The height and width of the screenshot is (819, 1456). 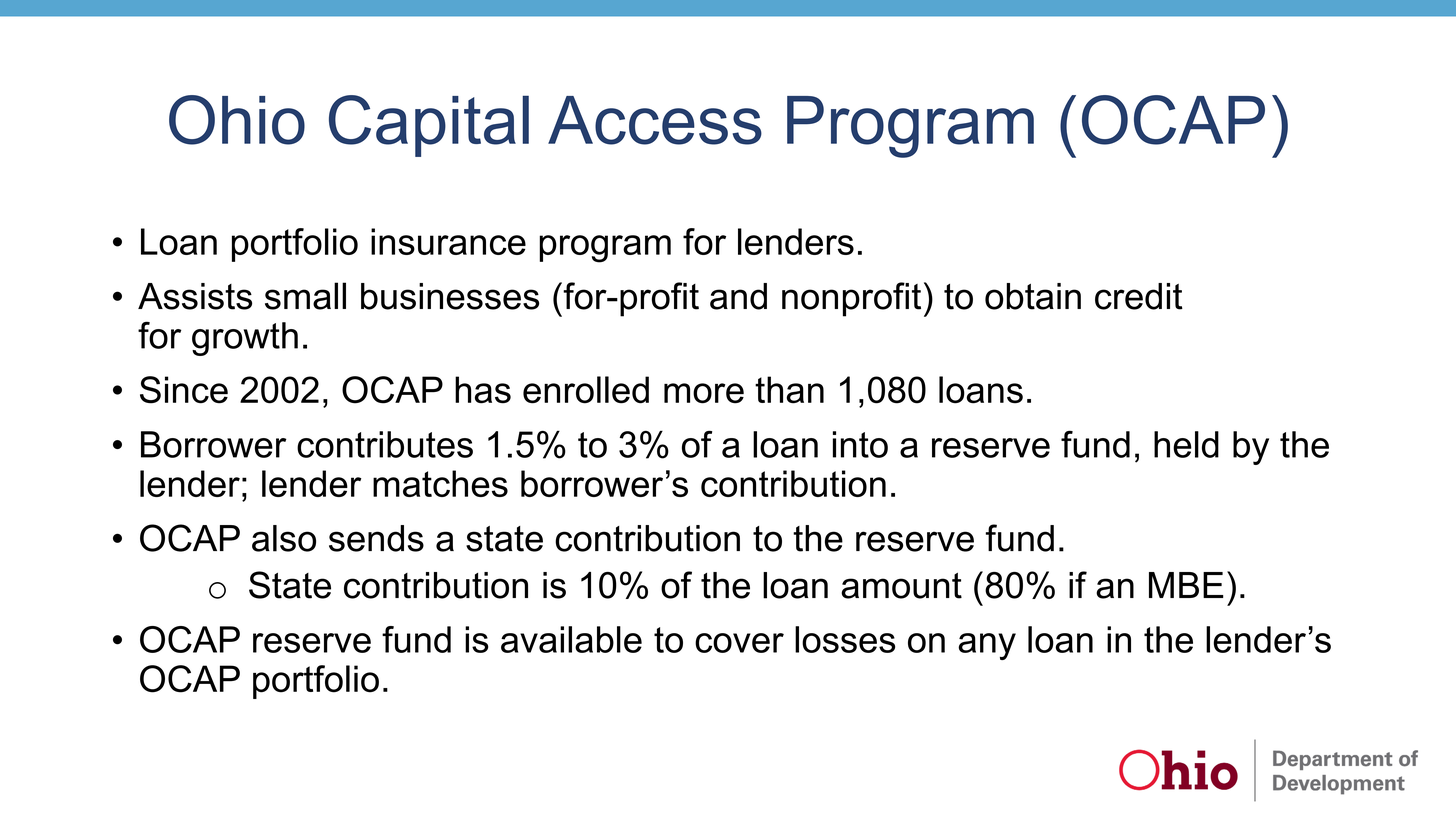 I want to click on more, so click(x=704, y=393).
